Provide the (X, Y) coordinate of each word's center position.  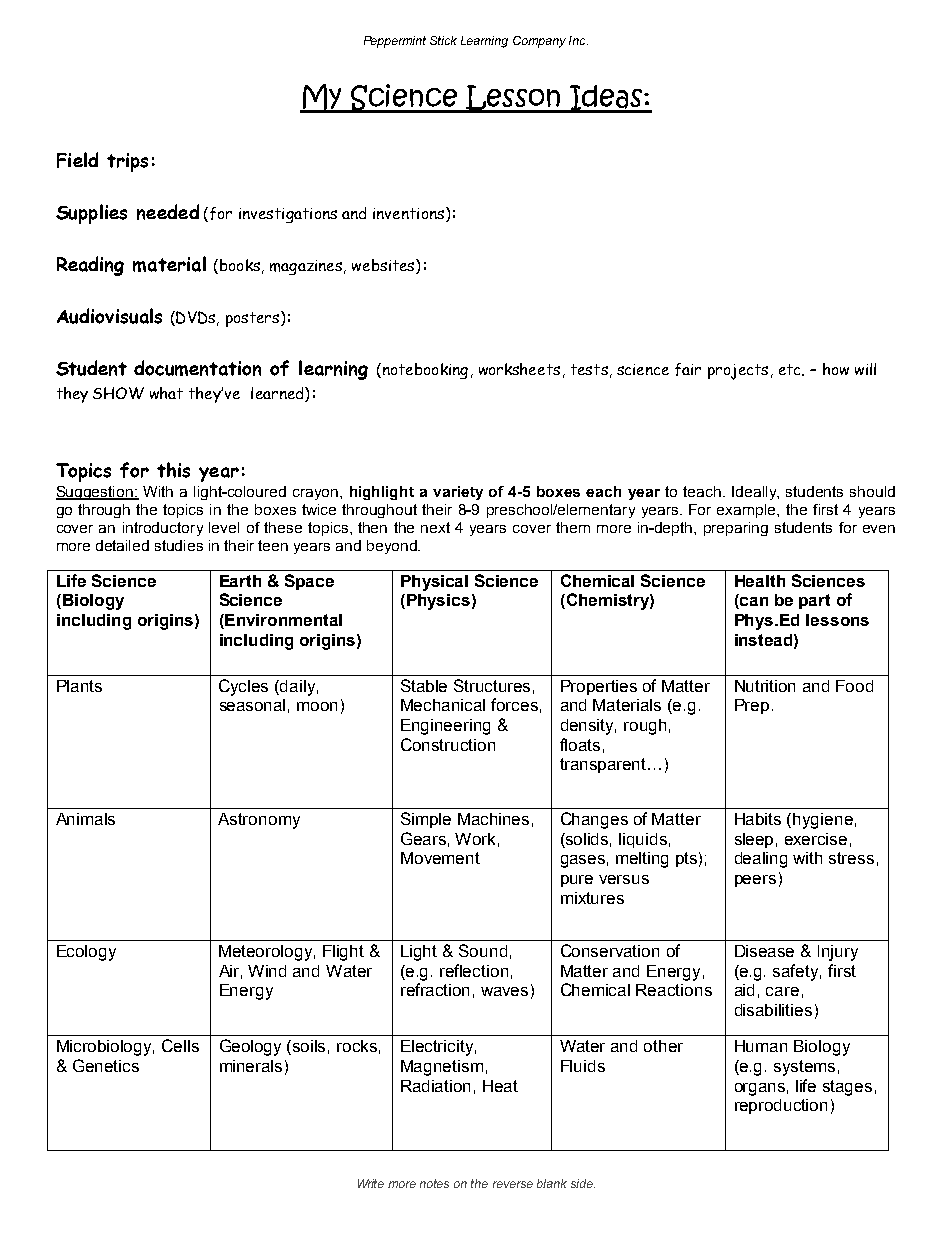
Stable (424, 685)
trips (127, 162)
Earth (240, 581)
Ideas (606, 99)
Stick (443, 40)
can (753, 603)
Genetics (106, 1065)
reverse (513, 1184)
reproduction (781, 1106)
